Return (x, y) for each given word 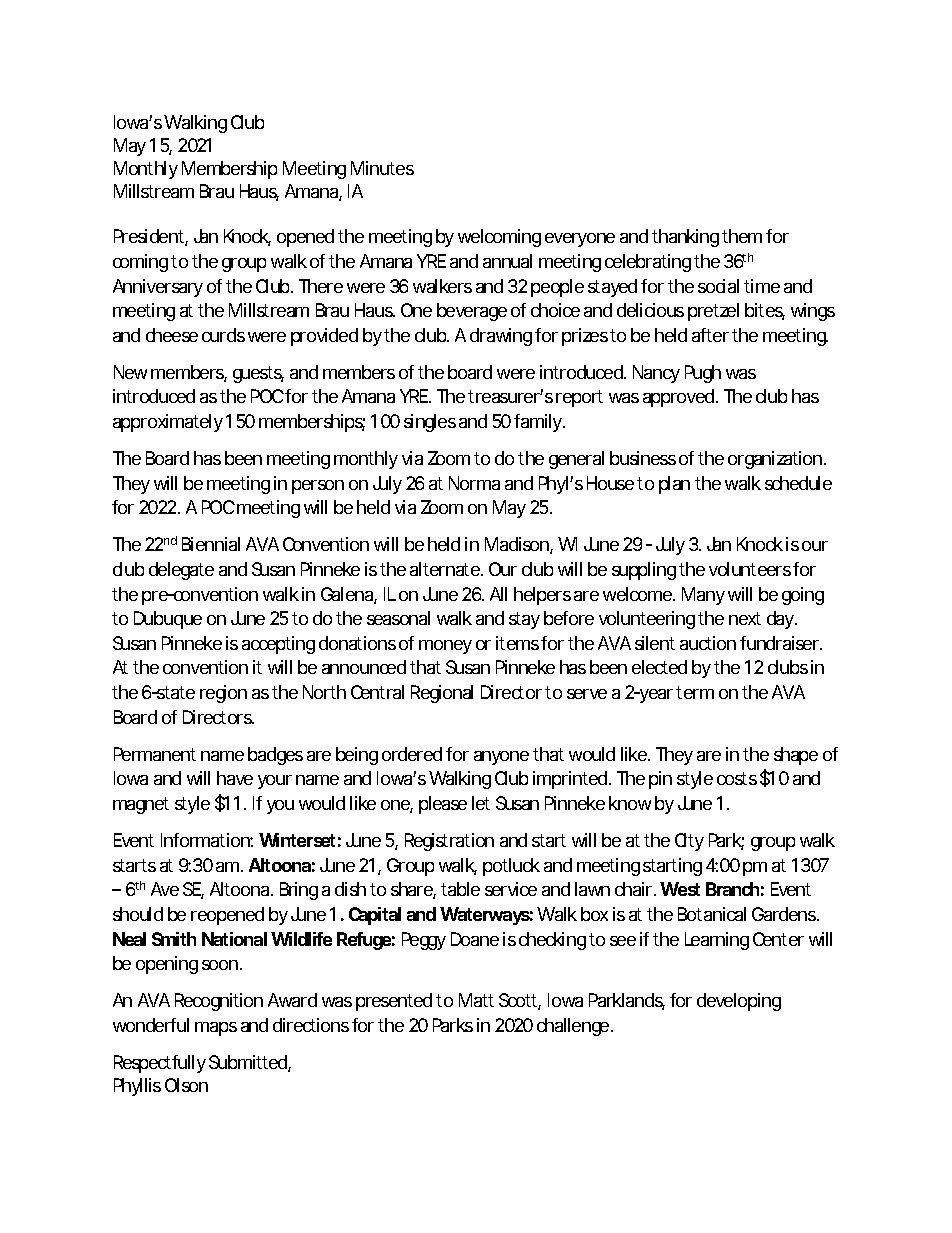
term (695, 692)
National (234, 939)
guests (258, 374)
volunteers (750, 569)
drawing (501, 337)
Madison (518, 545)
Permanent (155, 754)
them (742, 236)
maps (216, 1029)
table (460, 889)
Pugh (703, 374)
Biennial (211, 544)
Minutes (382, 168)
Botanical (712, 914)
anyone (501, 758)
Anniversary (158, 288)
